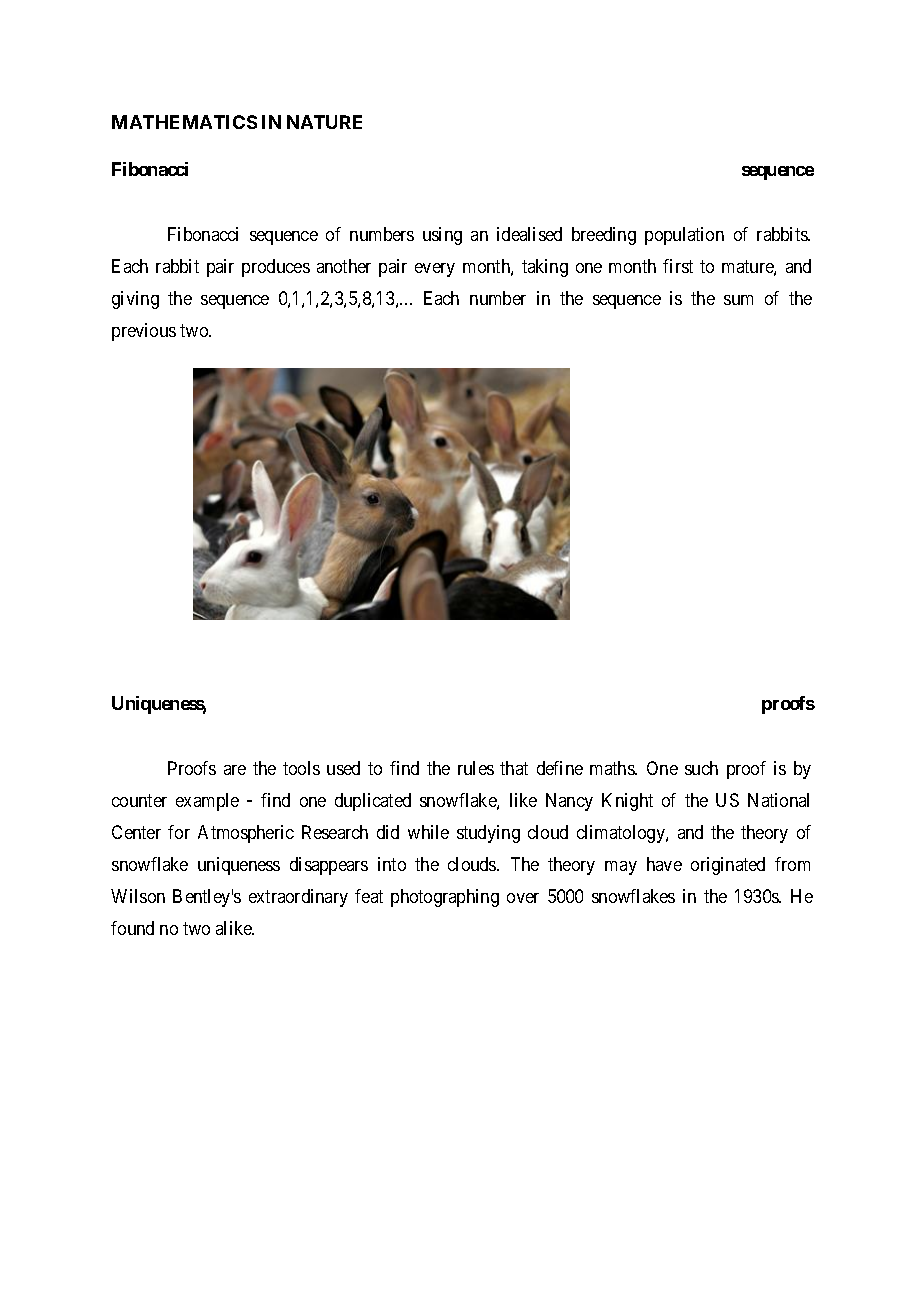  Describe the element at coordinates (701, 768) in the screenshot. I see `such` at that location.
